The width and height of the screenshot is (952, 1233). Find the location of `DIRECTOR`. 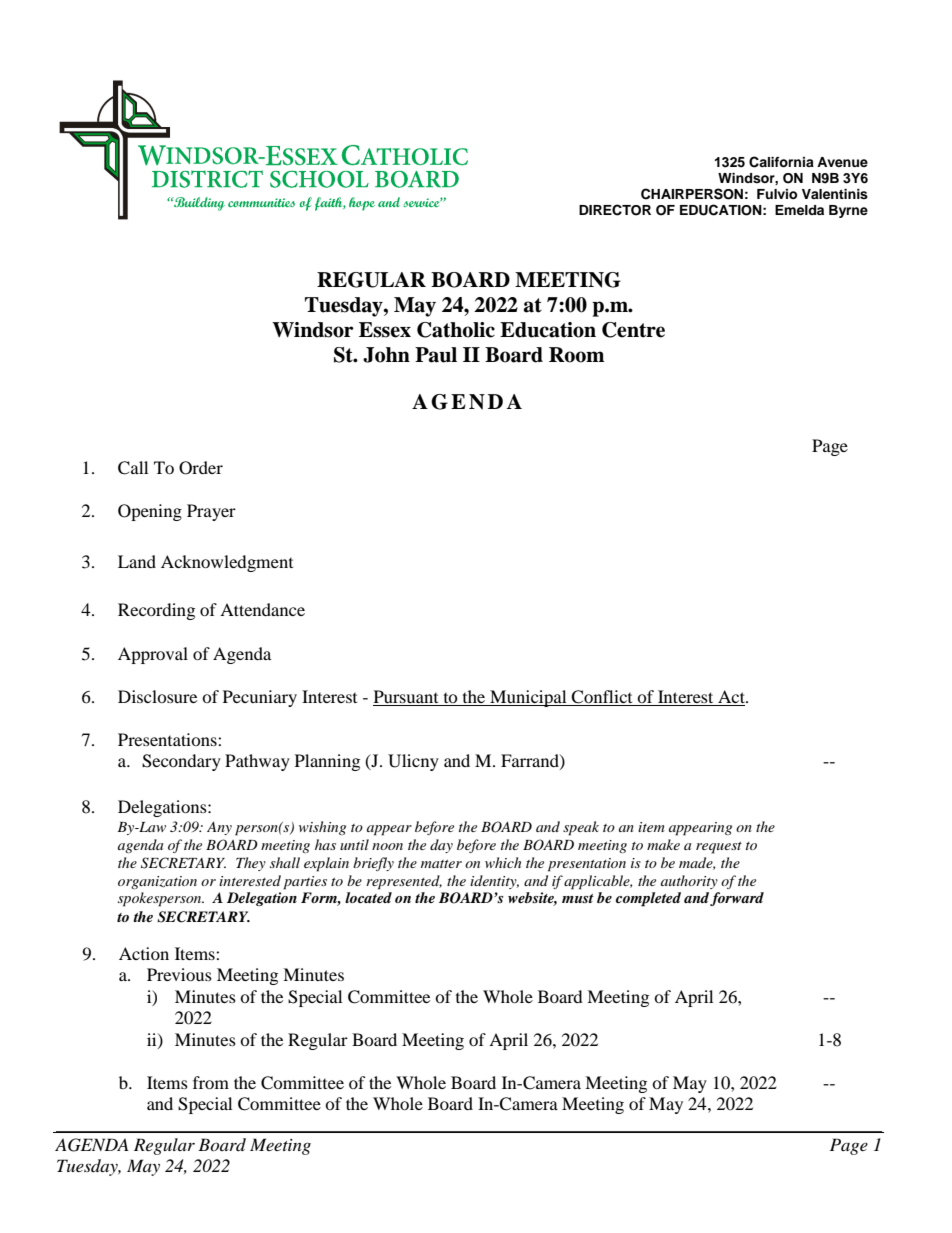

DIRECTOR is located at coordinates (615, 210).
